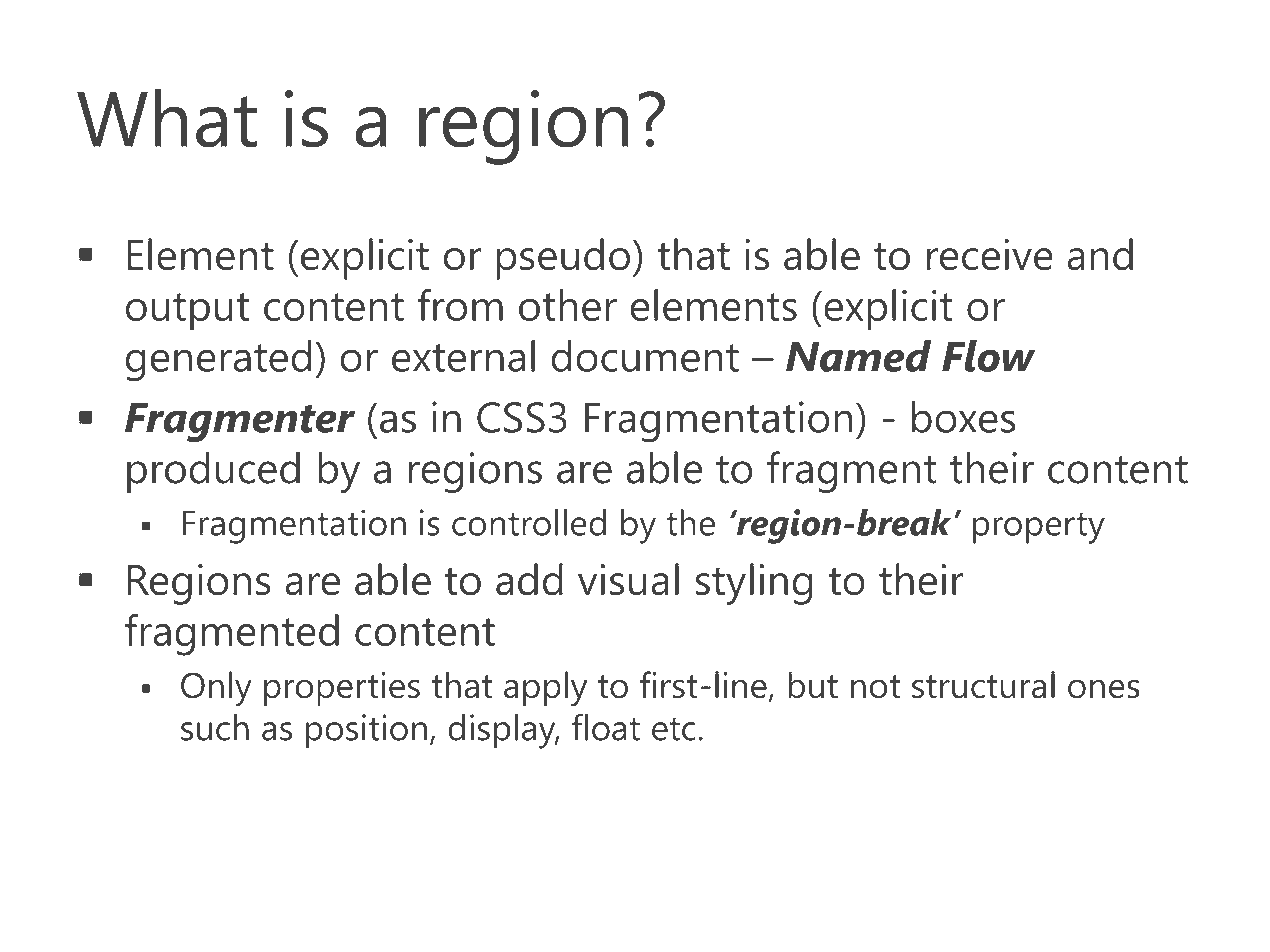 This page has width=1270, height=952. I want to click on structural, so click(983, 685).
